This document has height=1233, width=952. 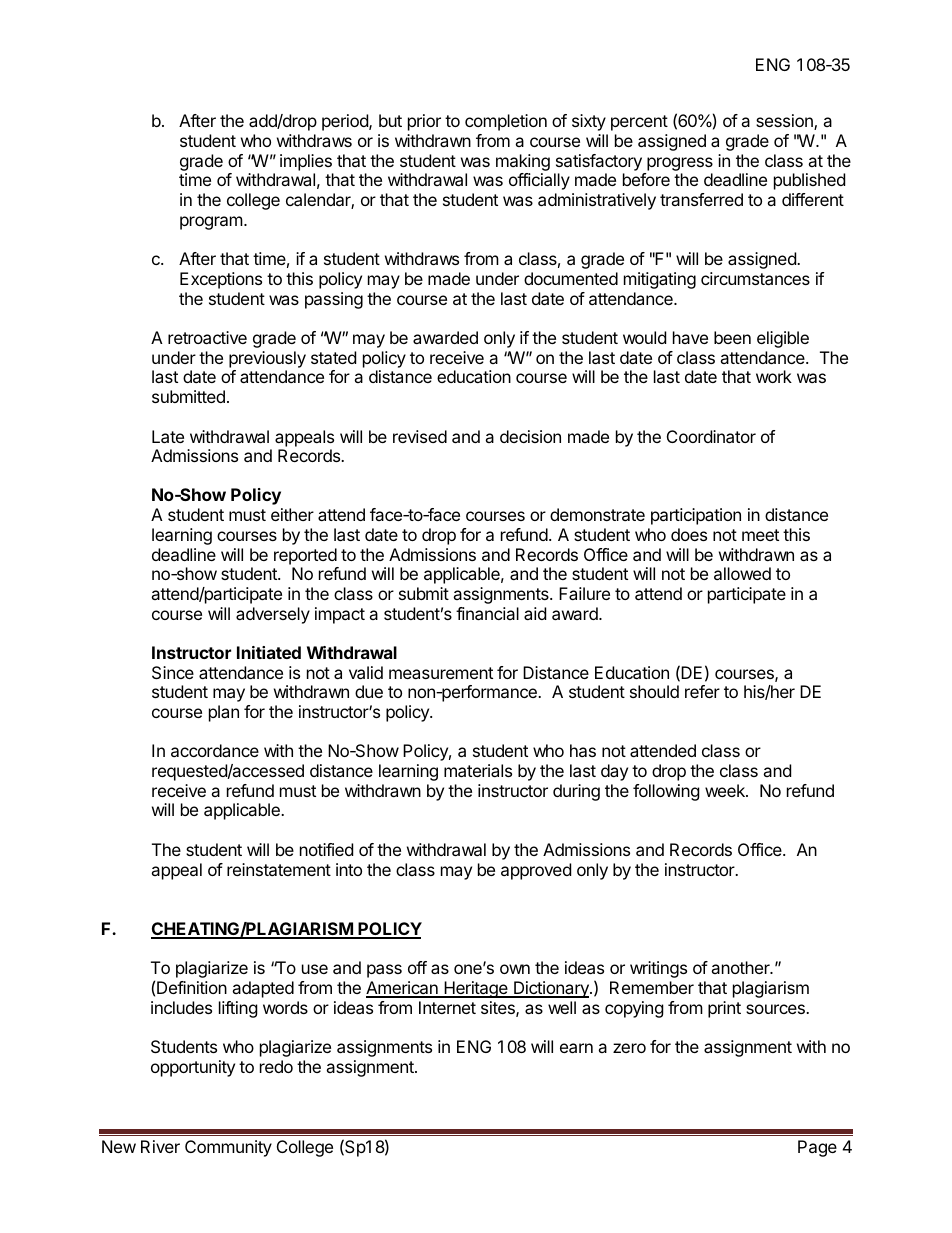 What do you see at coordinates (742, 573) in the document?
I see `allowed` at bounding box center [742, 573].
